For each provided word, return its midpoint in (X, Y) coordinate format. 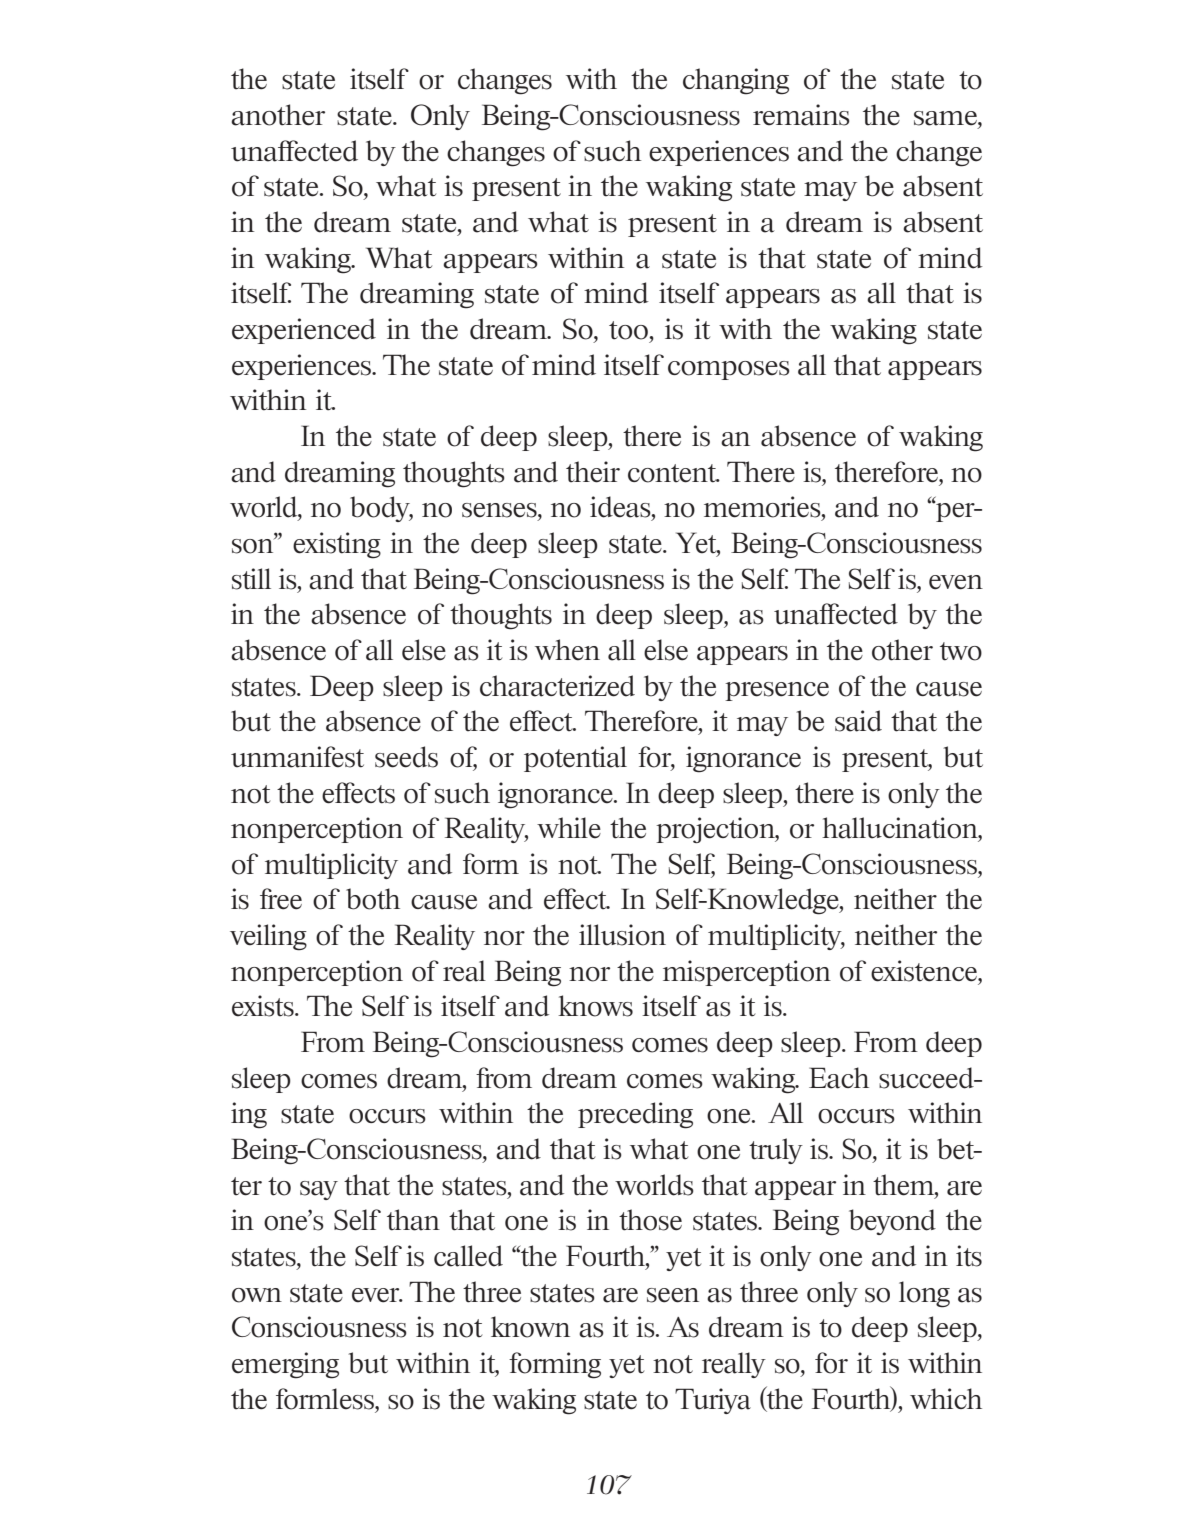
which (946, 1398)
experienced (304, 331)
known (530, 1327)
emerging (285, 1365)
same (946, 118)
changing (736, 81)
